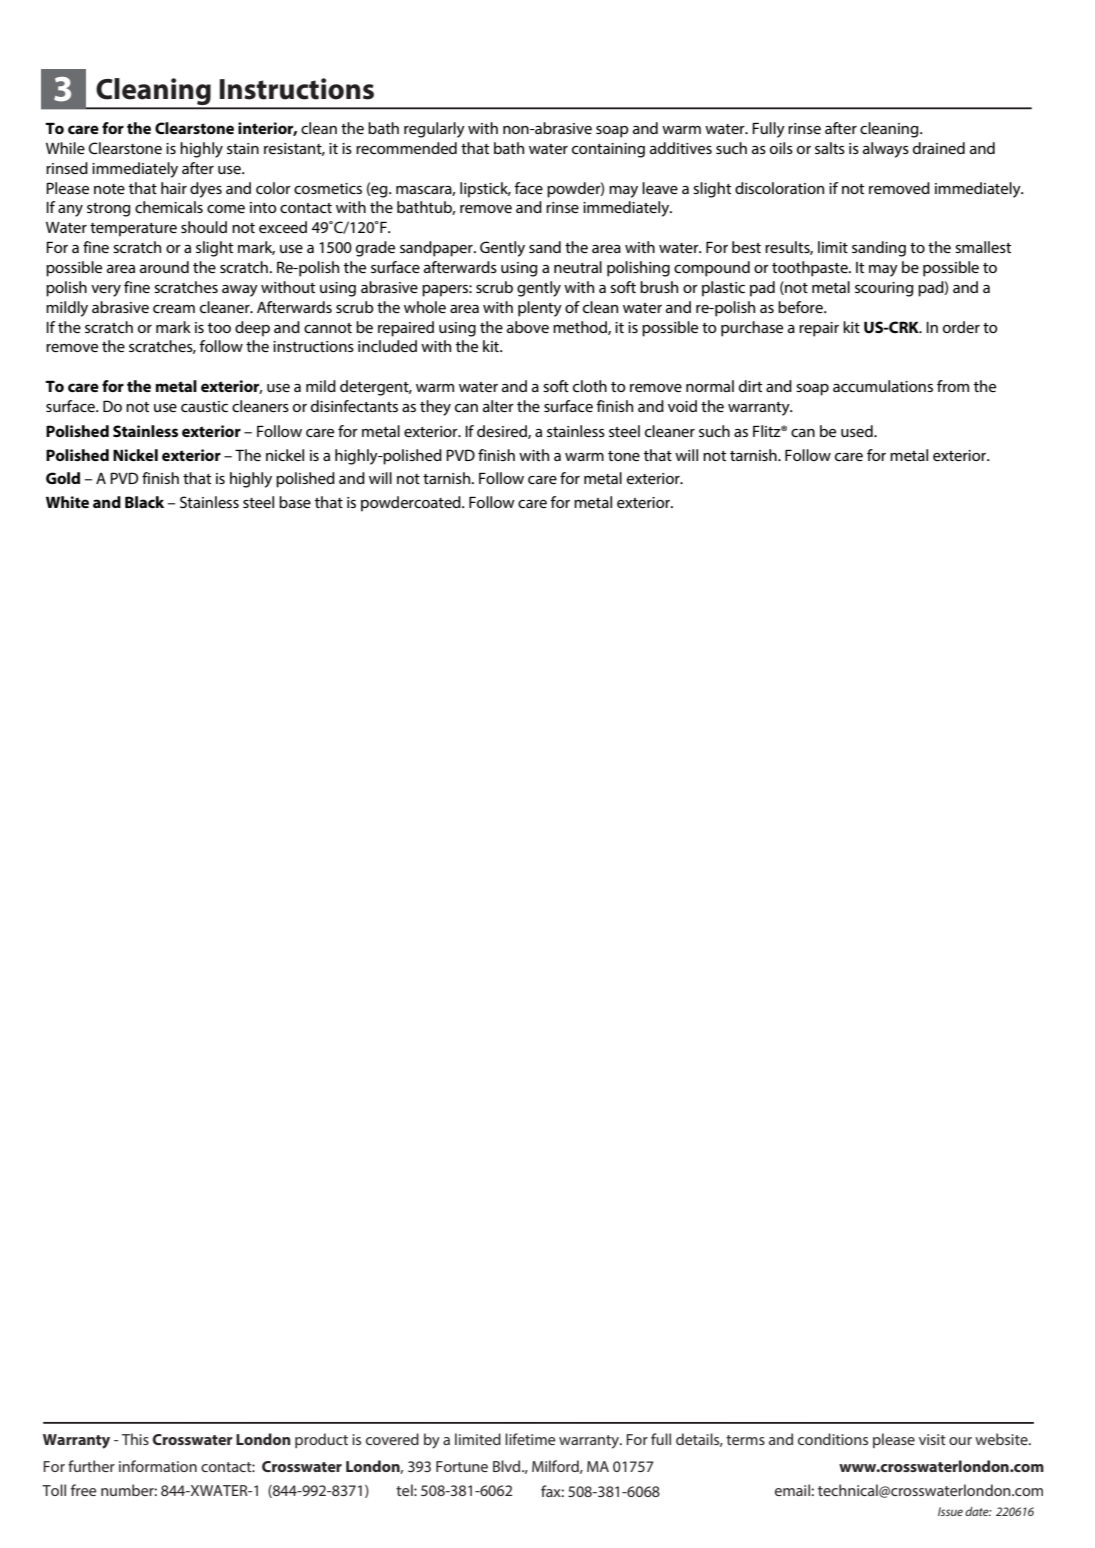 The image size is (1095, 1548). What do you see at coordinates (67, 502) in the screenshot?
I see `White` at bounding box center [67, 502].
